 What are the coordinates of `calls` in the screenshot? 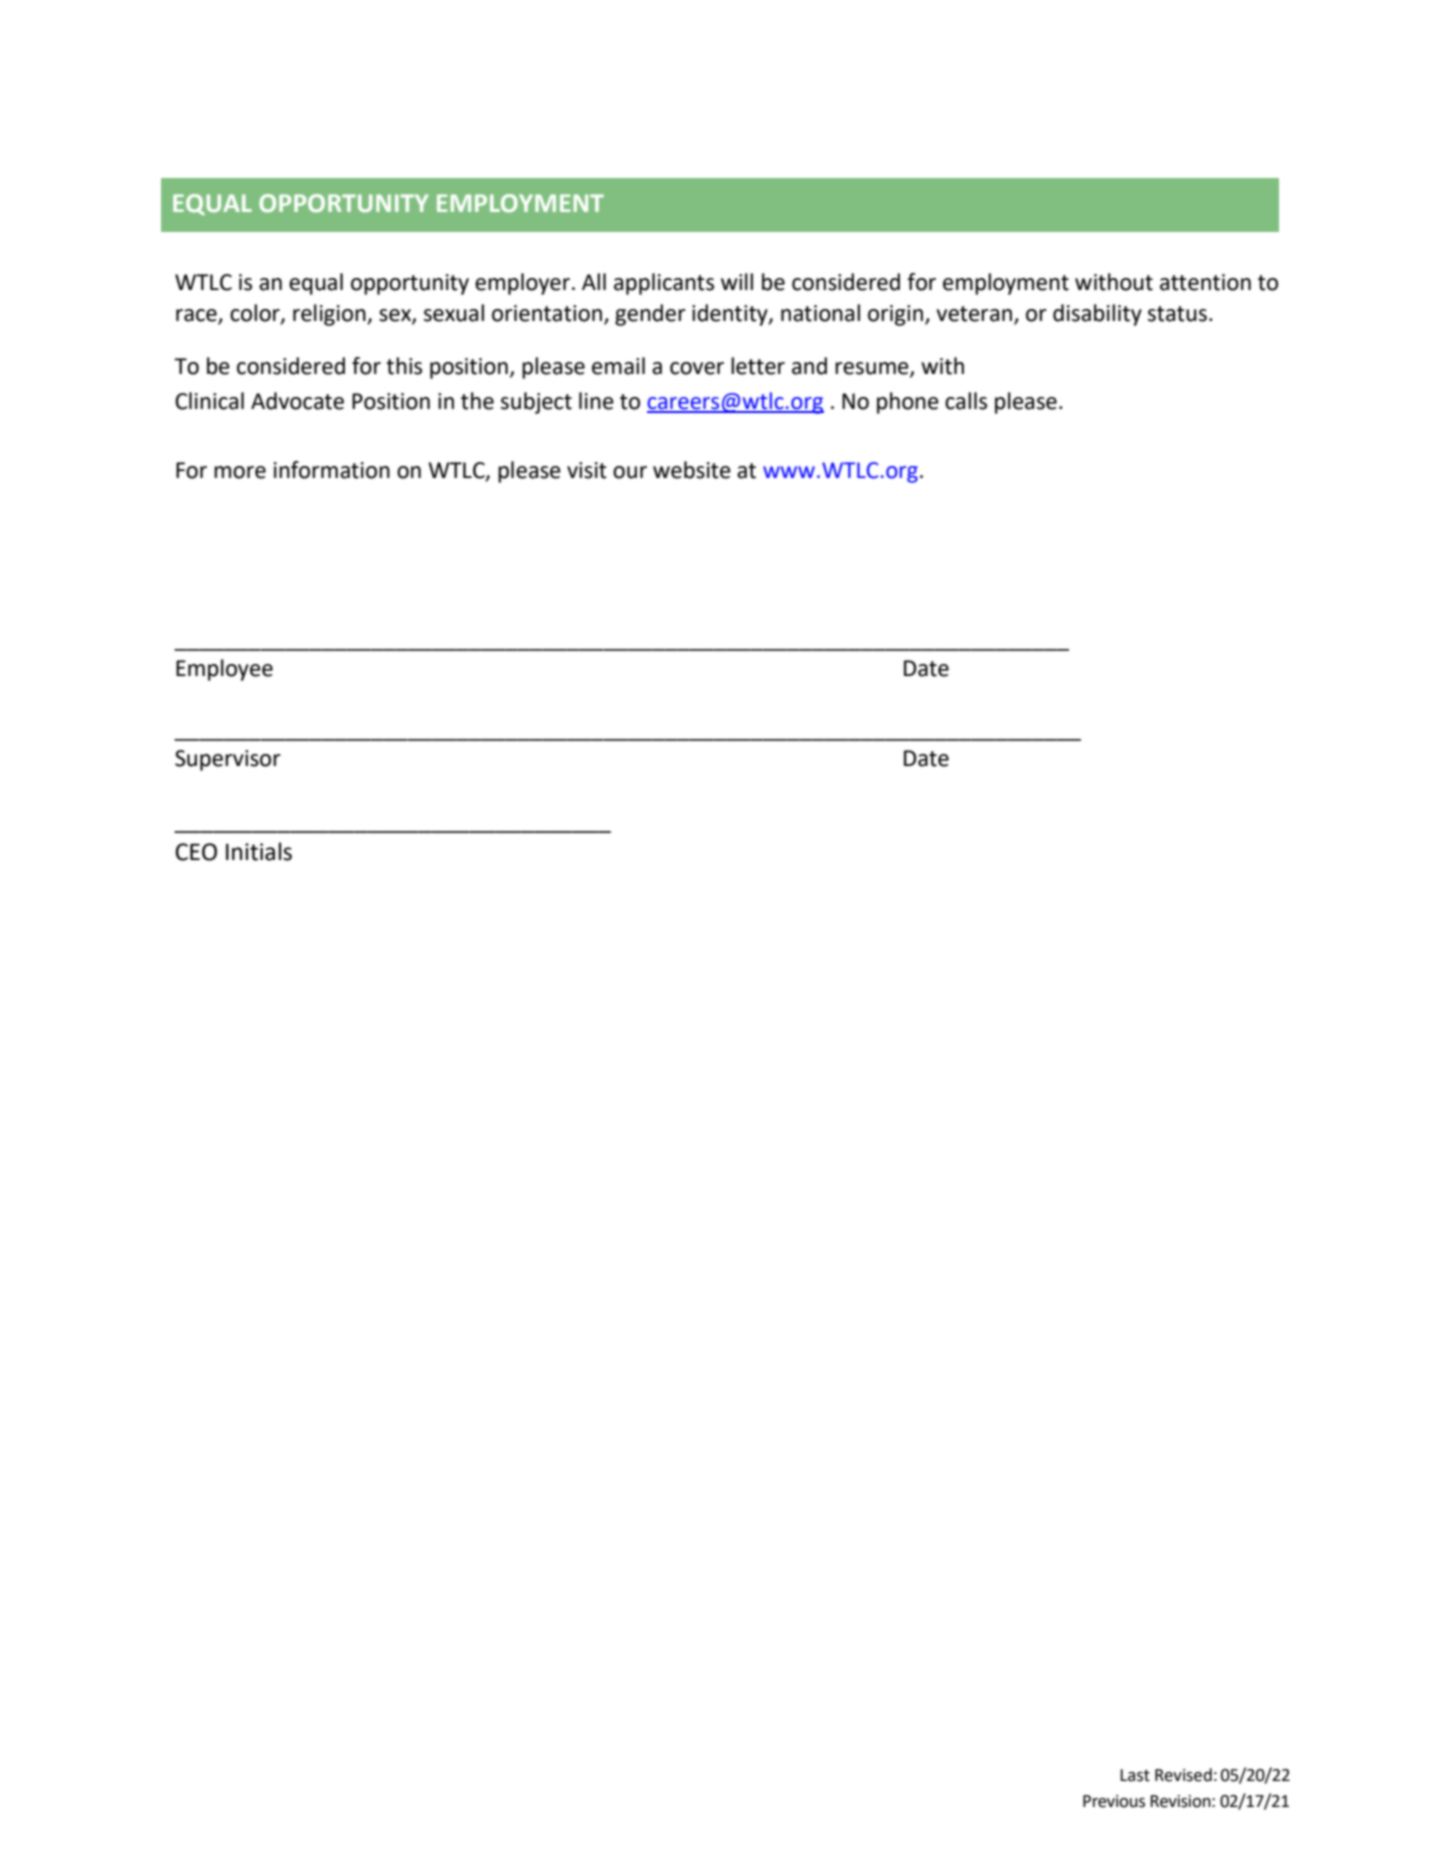 It's located at (966, 401).
